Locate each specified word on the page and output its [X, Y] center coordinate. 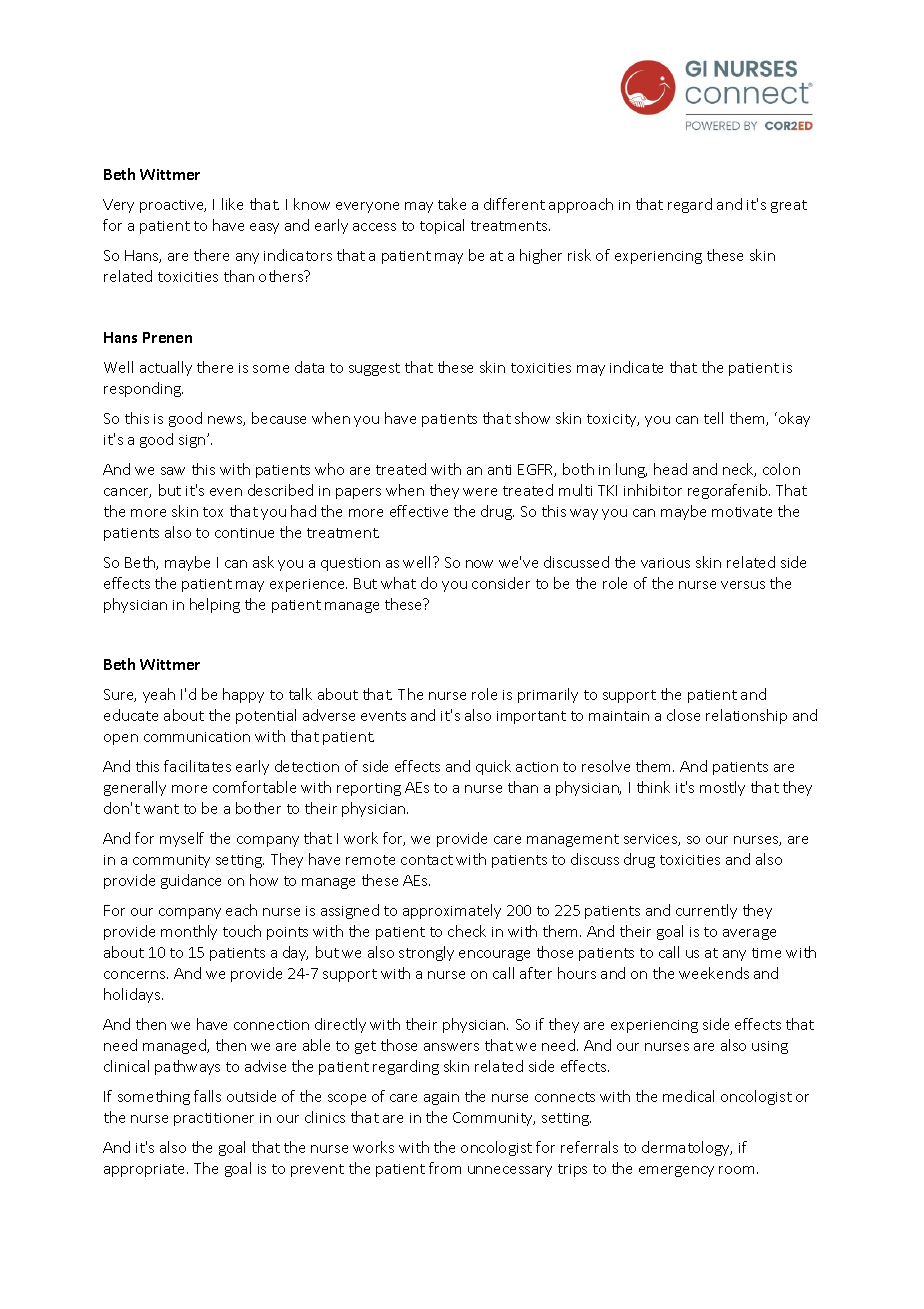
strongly [426, 953]
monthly [189, 932]
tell [713, 418]
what [398, 583]
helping [215, 605]
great [789, 206]
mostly [722, 788]
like [232, 204]
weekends [714, 973]
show [532, 418]
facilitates [197, 766]
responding [143, 389]
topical [442, 226]
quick [493, 767]
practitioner [214, 1119]
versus [743, 585]
